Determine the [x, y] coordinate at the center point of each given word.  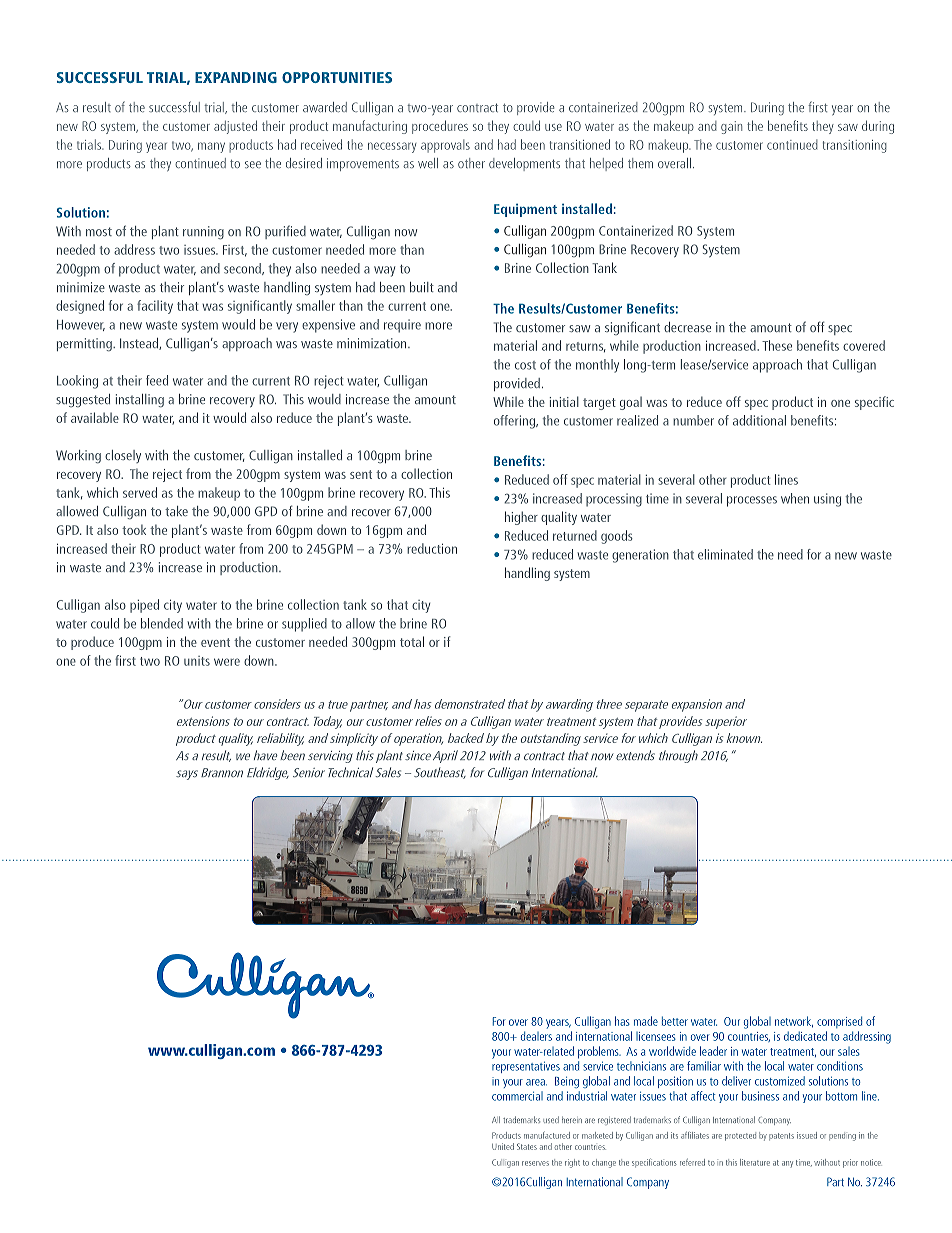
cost [525, 365]
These [777, 345]
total [412, 641]
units [197, 661]
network [794, 1022]
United [503, 1146]
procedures [440, 127]
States [527, 1146]
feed [157, 380]
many [211, 147]
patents [781, 1136]
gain [731, 127]
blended [162, 623]
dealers [536, 1036]
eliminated [725, 554]
